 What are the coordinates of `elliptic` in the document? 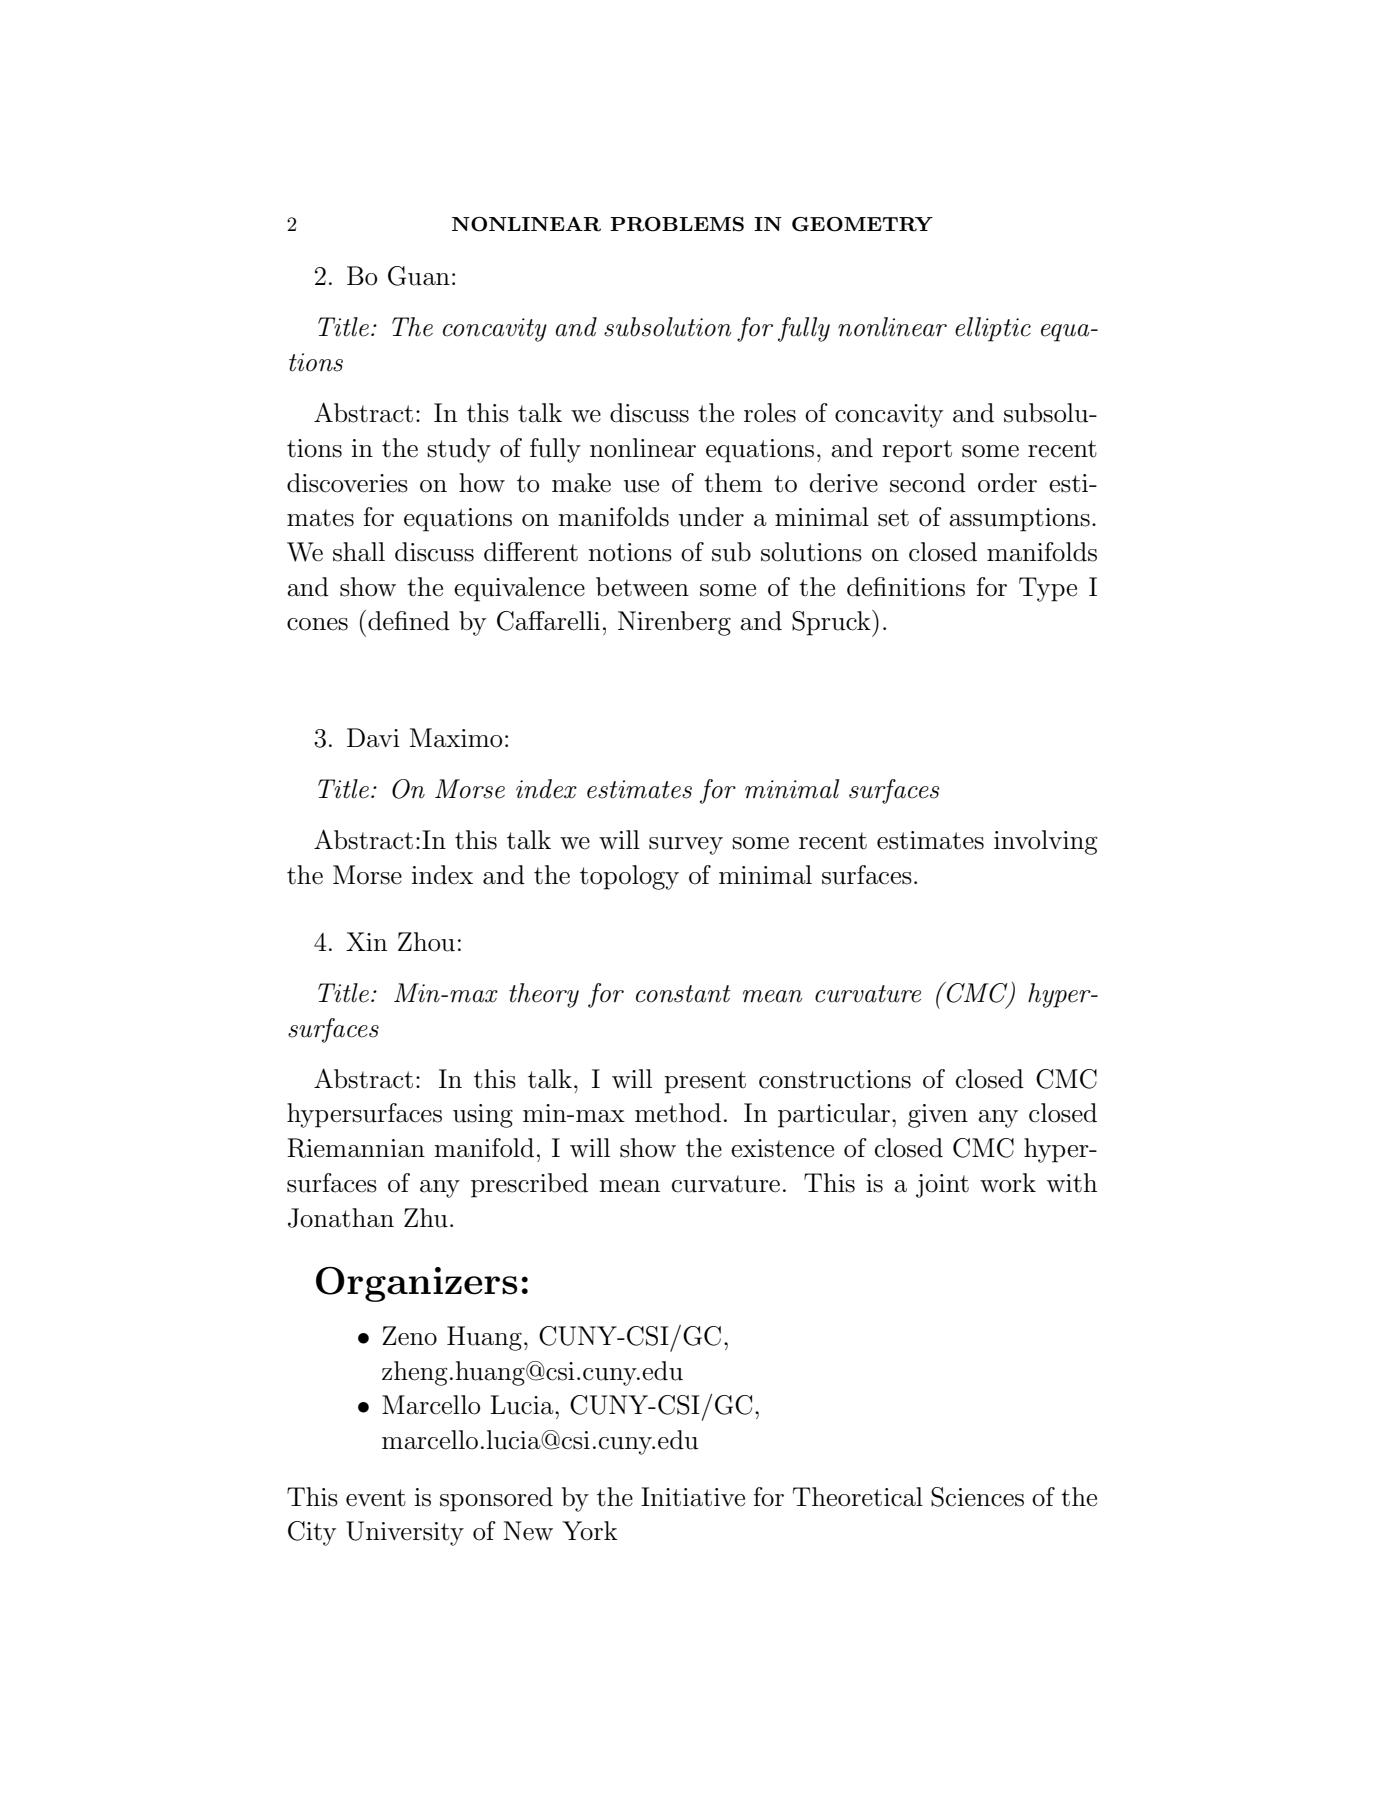 It's located at (993, 329).
